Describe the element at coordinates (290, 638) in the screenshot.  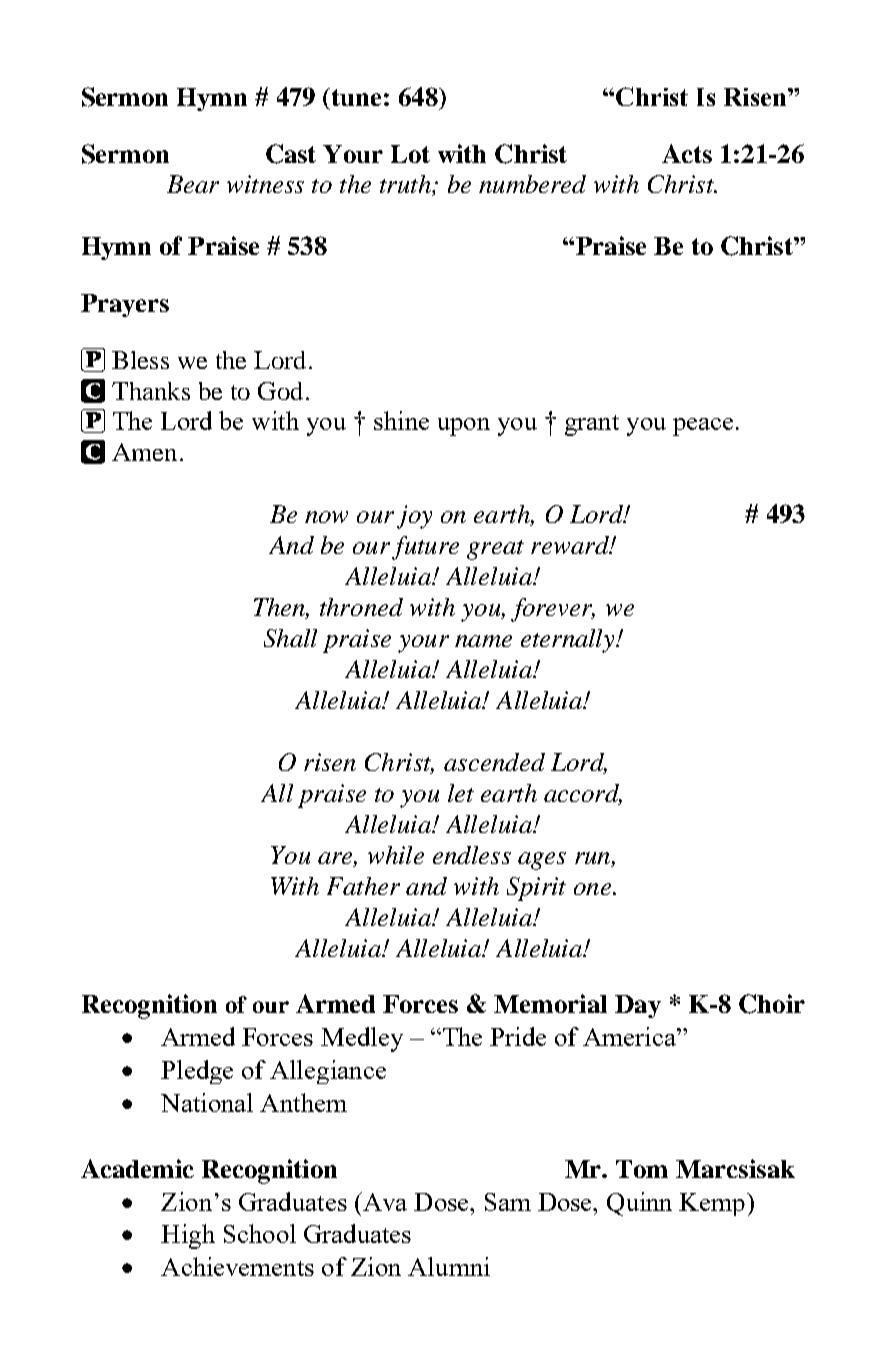
I see `Shall` at that location.
